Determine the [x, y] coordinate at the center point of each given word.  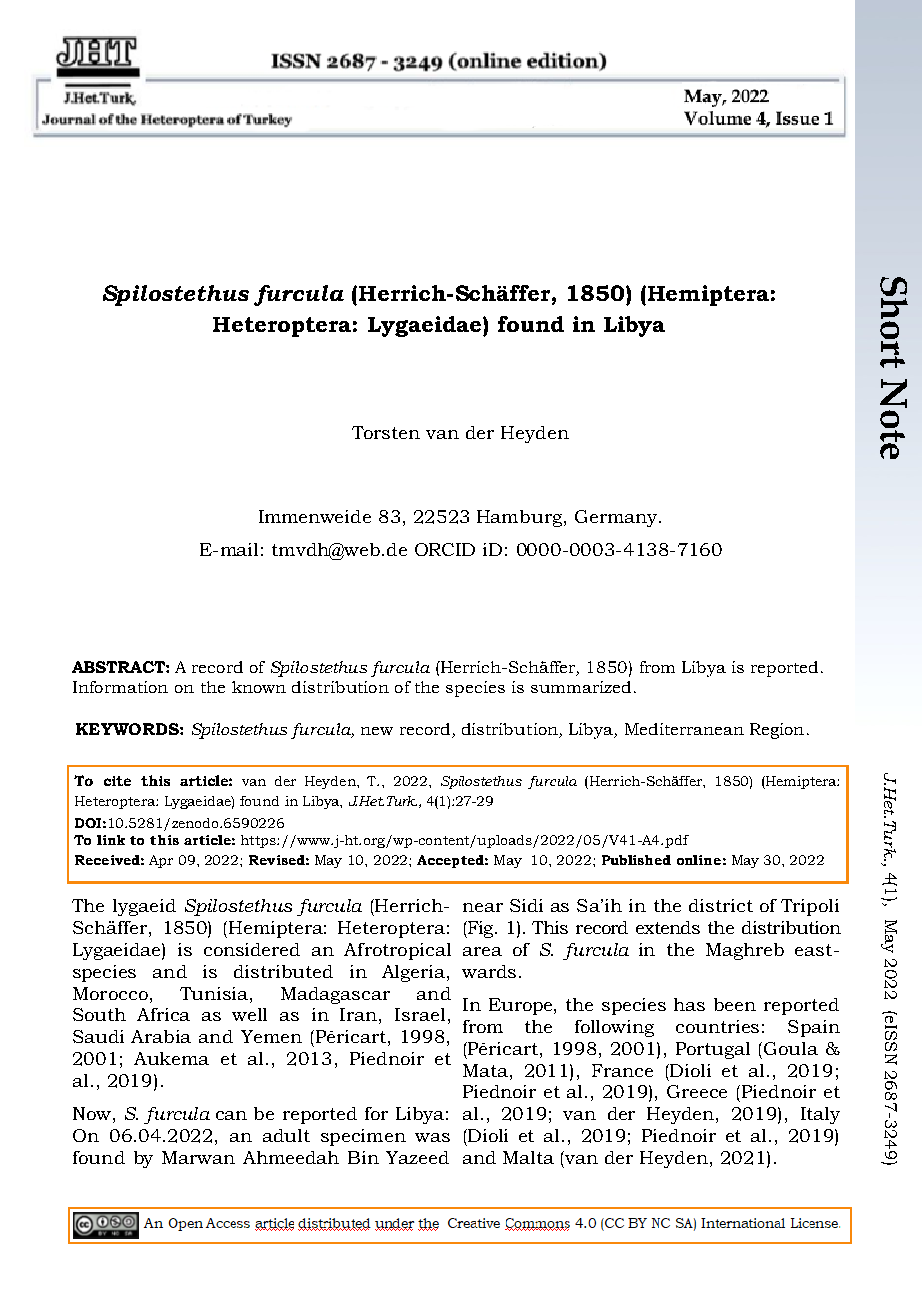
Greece [697, 1091]
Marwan [198, 1157]
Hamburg [521, 518]
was [432, 1137]
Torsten [386, 432]
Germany [617, 518]
